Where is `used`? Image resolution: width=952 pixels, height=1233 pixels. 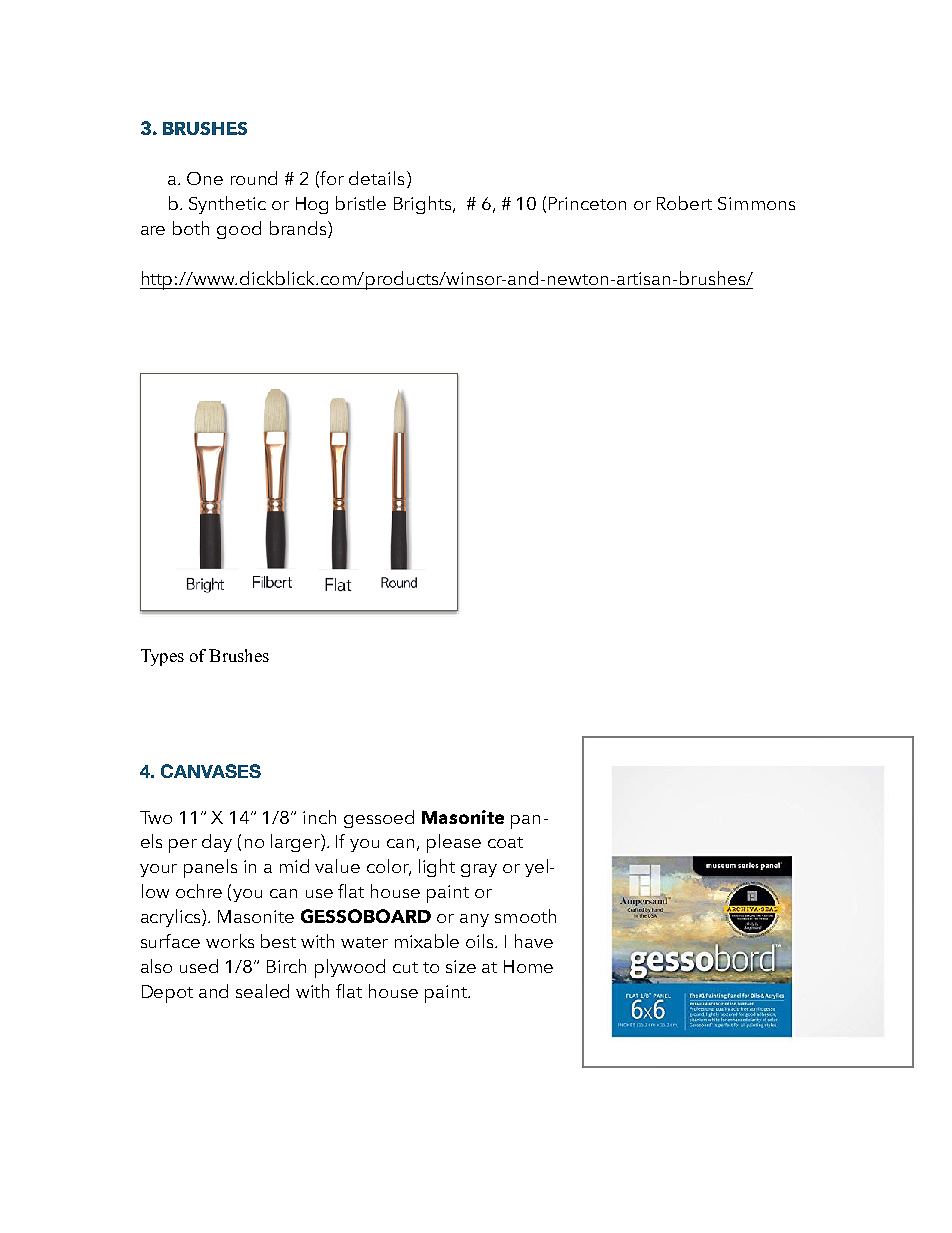
used is located at coordinates (199, 966).
